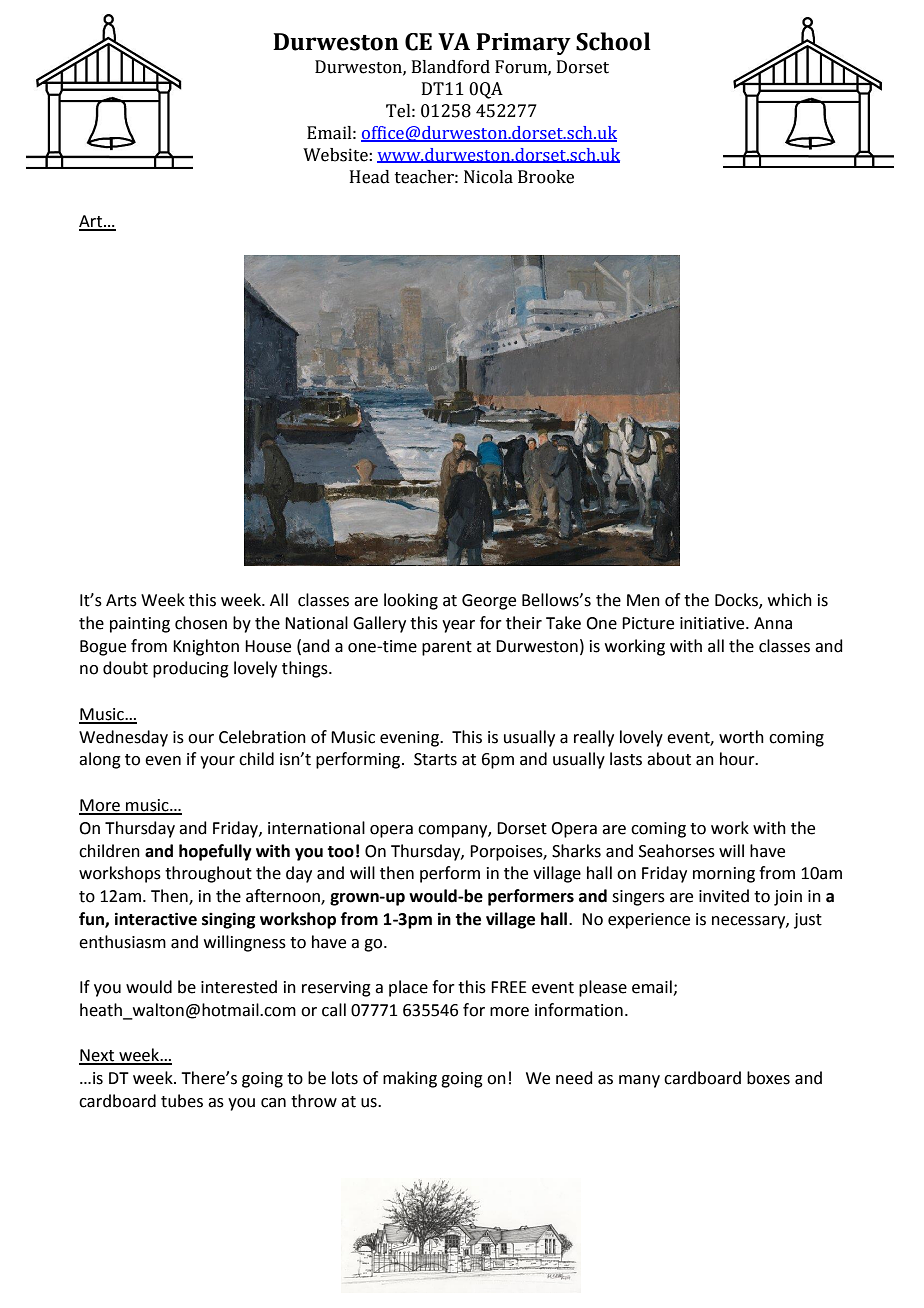 This image has height=1308, width=924. What do you see at coordinates (613, 41) in the image?
I see `School` at bounding box center [613, 41].
